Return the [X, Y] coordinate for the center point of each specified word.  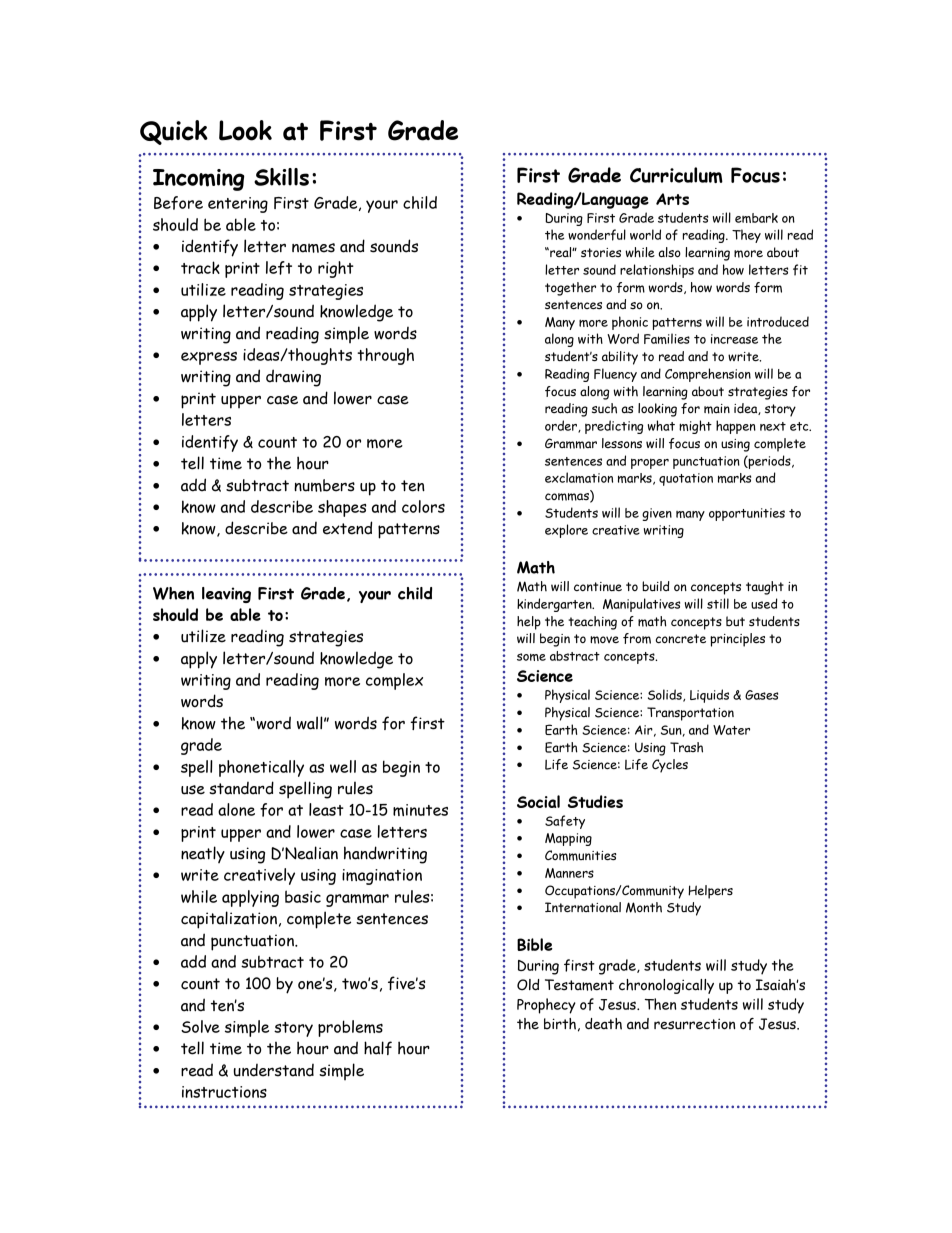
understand [274, 1070]
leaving [226, 595]
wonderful [597, 235]
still [718, 603]
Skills [281, 177]
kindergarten [555, 605]
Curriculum [676, 175]
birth [560, 1024]
